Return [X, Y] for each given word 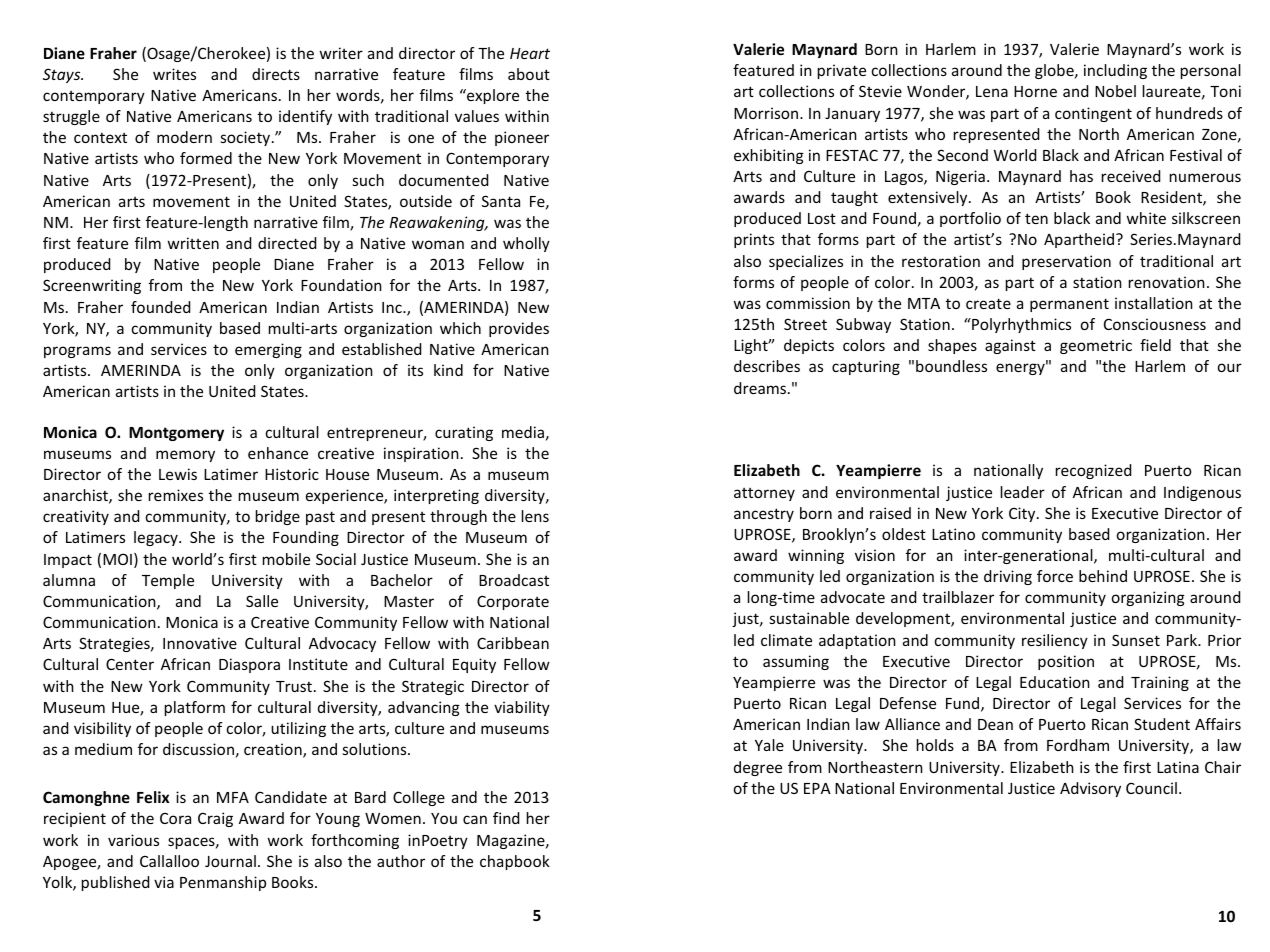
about [529, 74]
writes [174, 74]
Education [1055, 682]
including [1115, 71]
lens [535, 516]
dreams [761, 388]
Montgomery [176, 434]
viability [522, 708]
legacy [157, 538]
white [1146, 218]
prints [754, 240]
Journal [230, 861]
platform [195, 708]
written [193, 243]
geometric [1096, 346]
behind [1103, 576]
